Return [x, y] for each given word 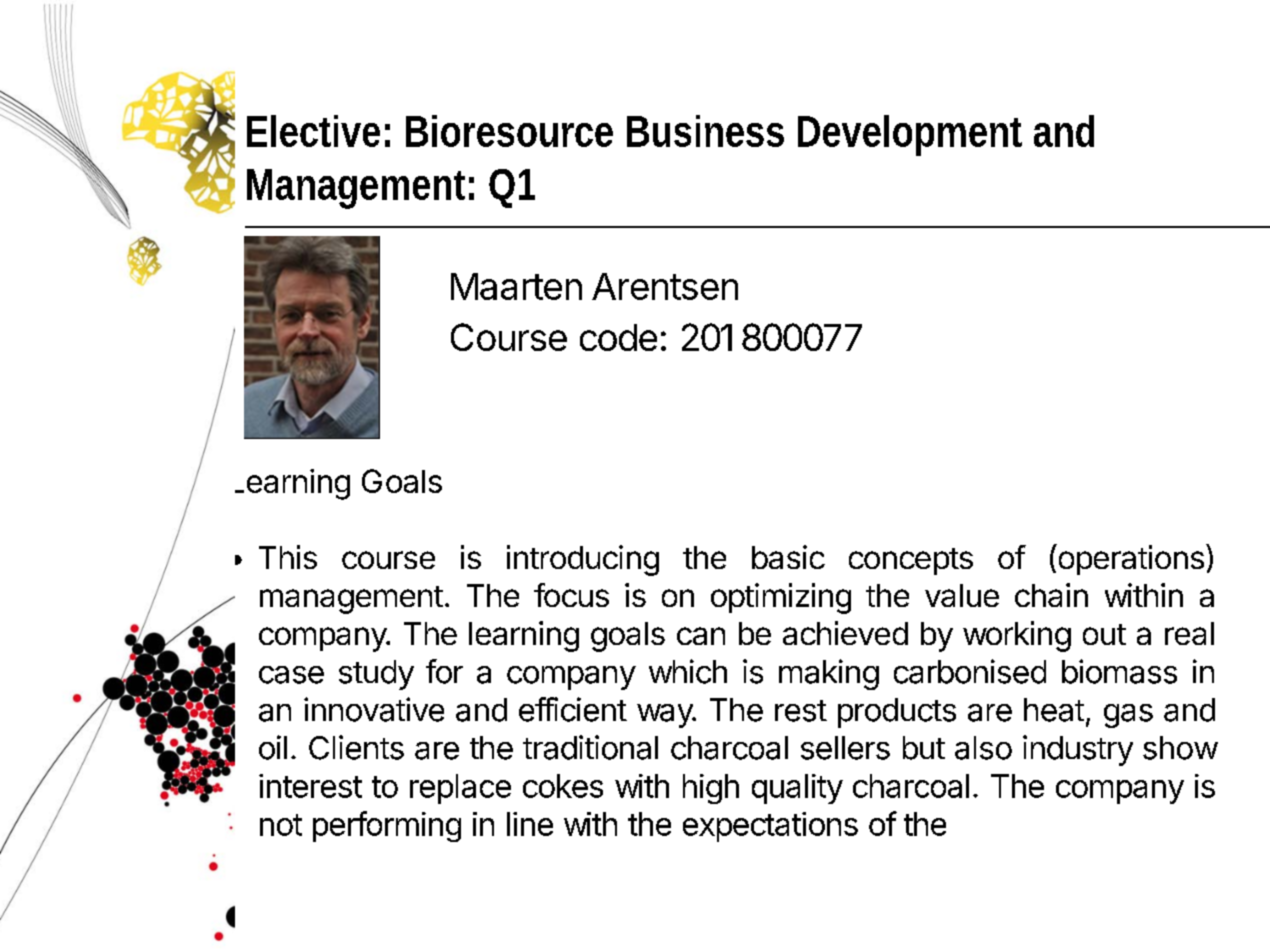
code [618, 337]
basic [788, 557]
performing [387, 826]
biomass [1119, 671]
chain [1051, 595]
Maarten [516, 286]
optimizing [781, 598]
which [688, 671]
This [288, 557]
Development [910, 135]
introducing [583, 560]
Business [705, 131]
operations [1130, 559]
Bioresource [509, 131]
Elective [313, 131]
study [376, 675]
